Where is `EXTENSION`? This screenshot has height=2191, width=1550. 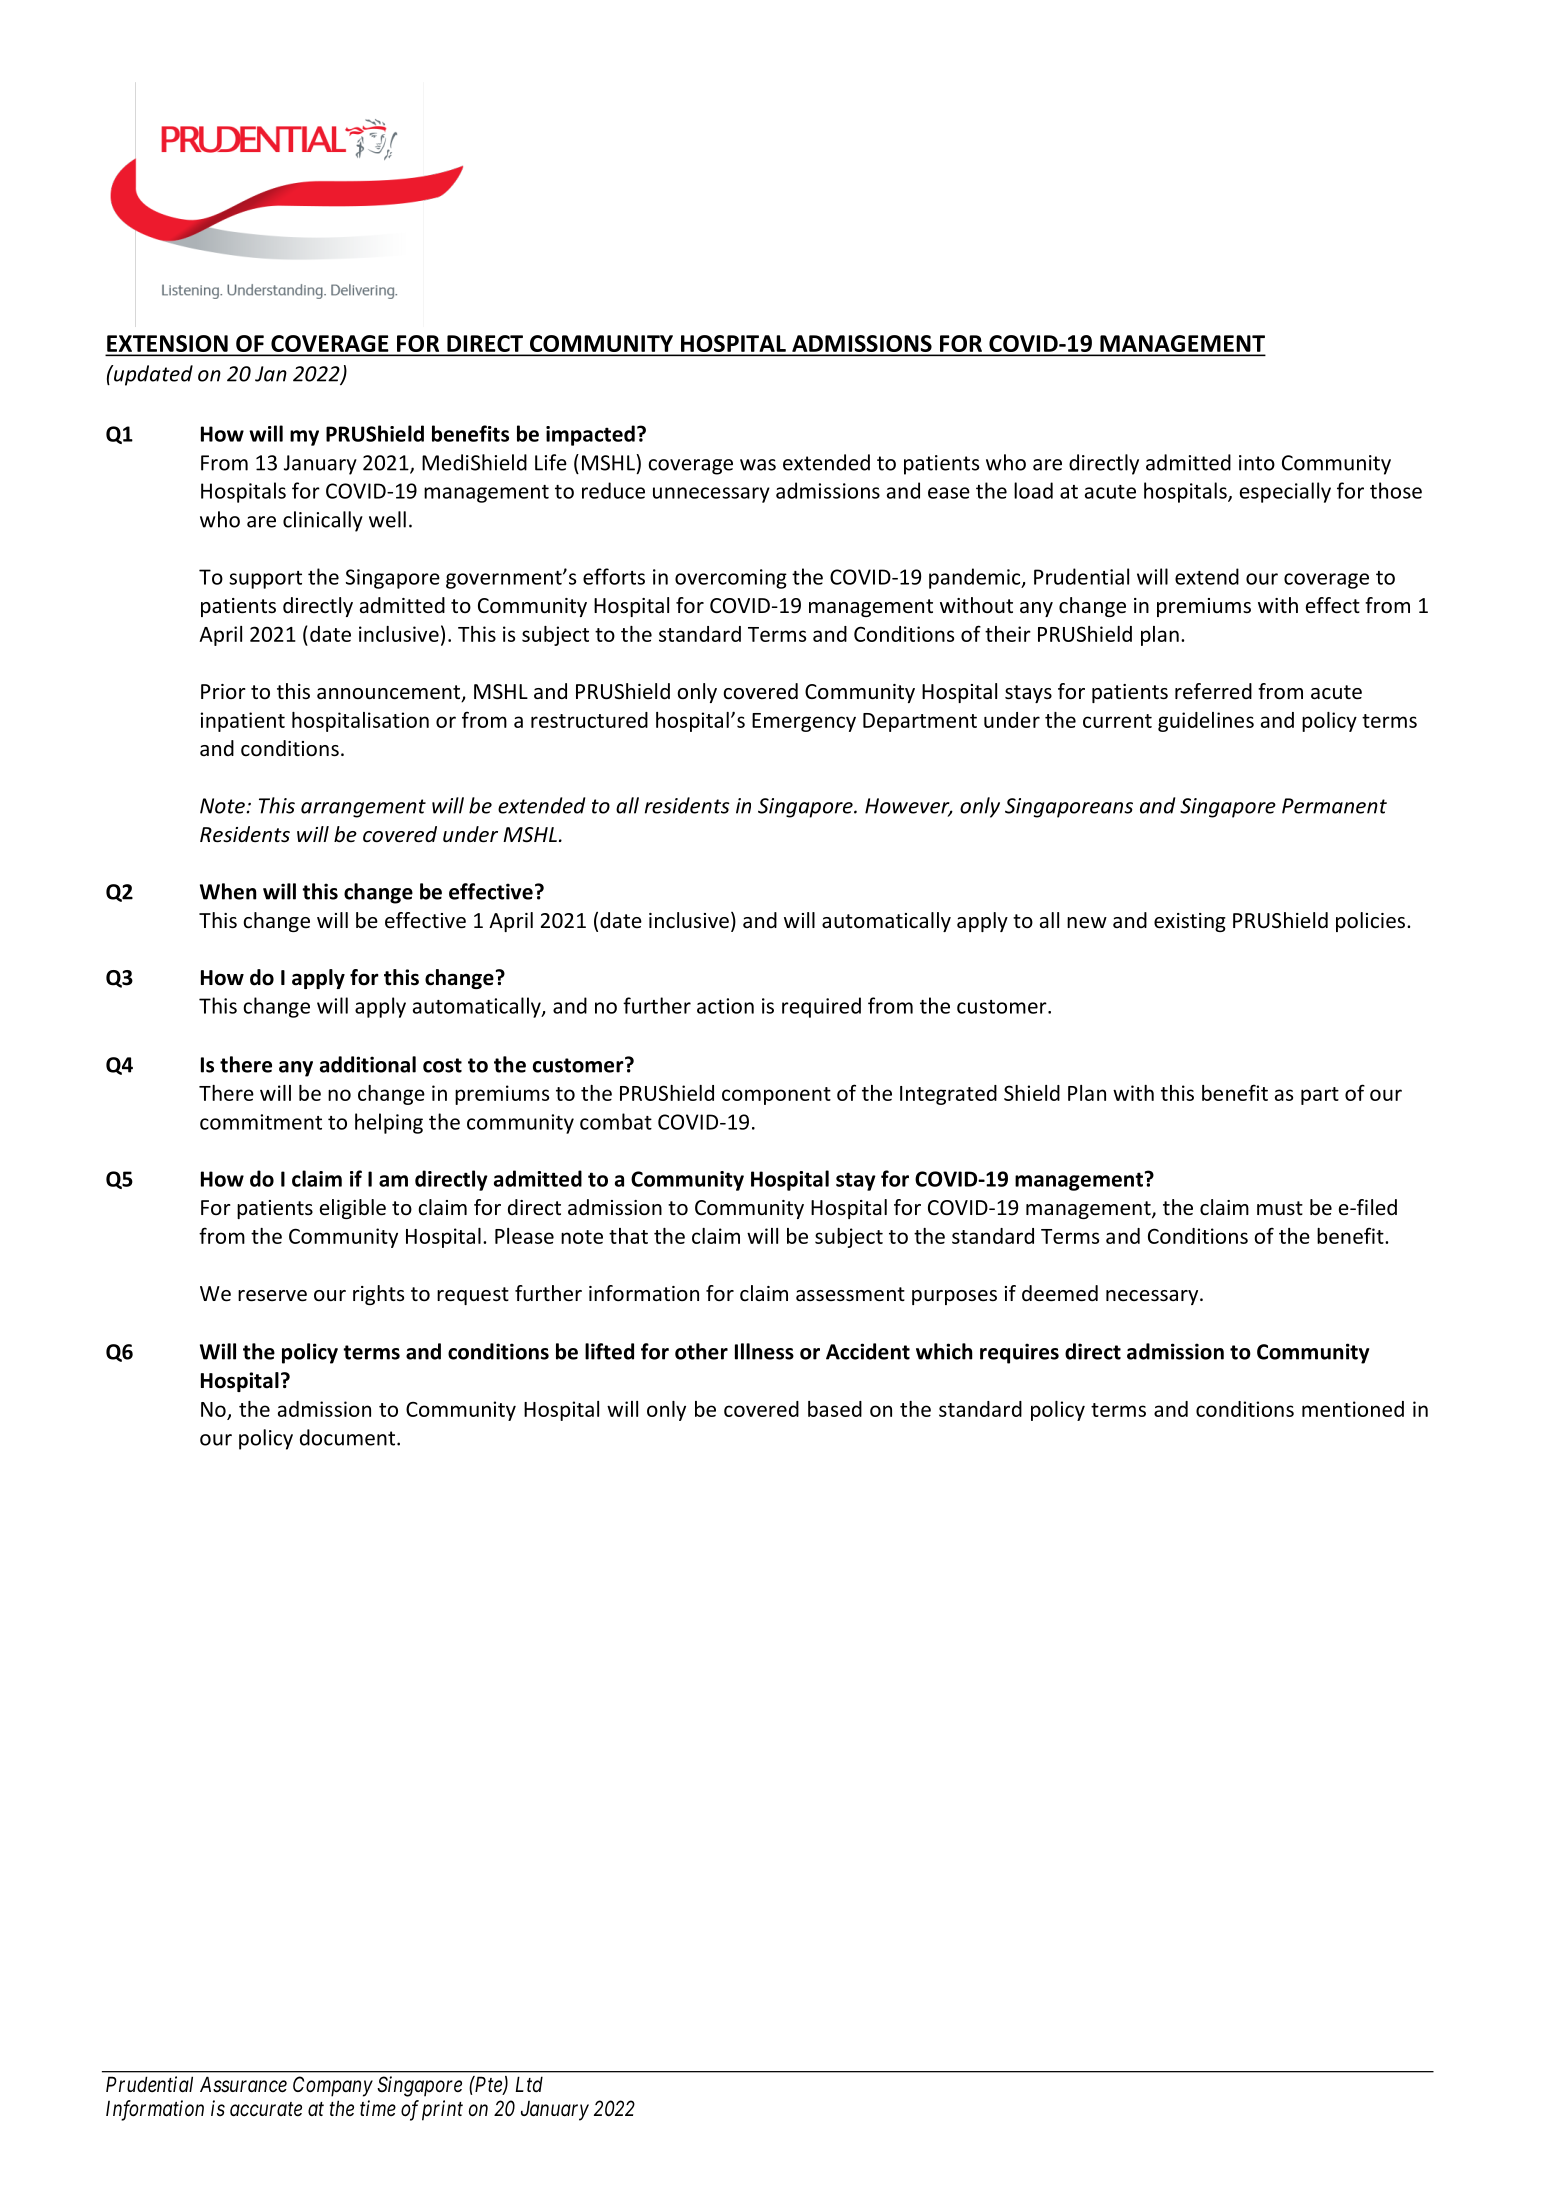 EXTENSION is located at coordinates (168, 345).
